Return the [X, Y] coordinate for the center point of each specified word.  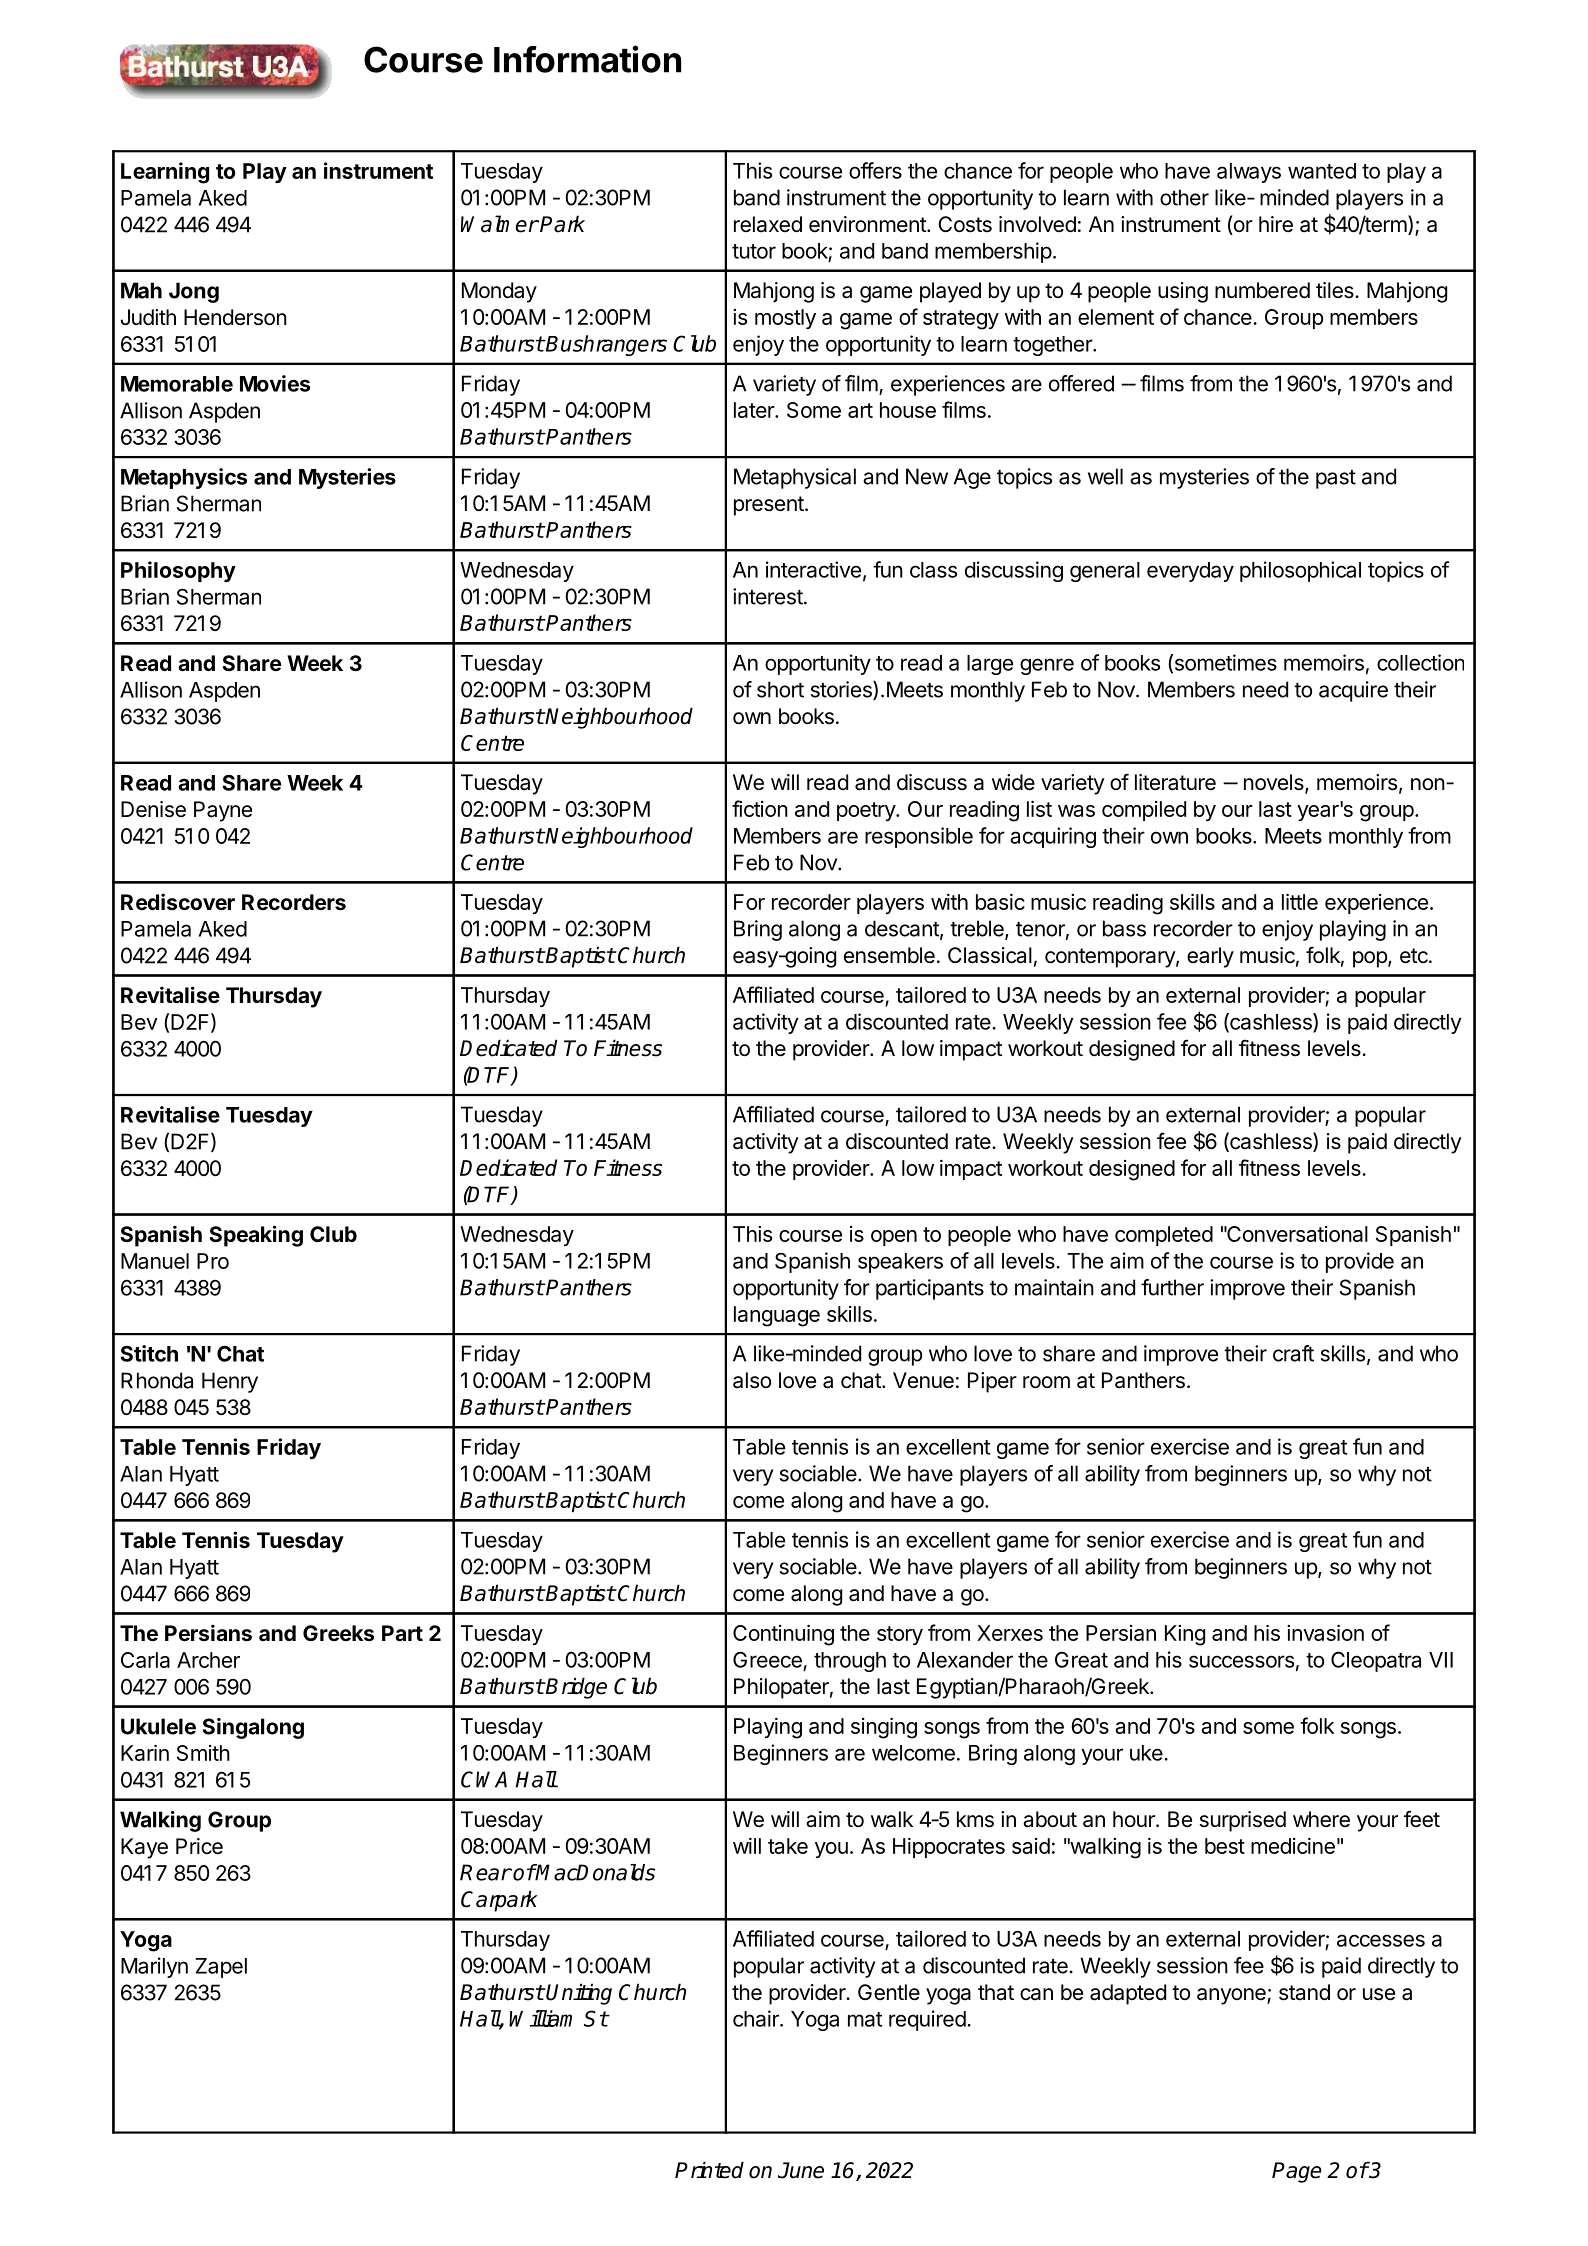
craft [1293, 1353]
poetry [867, 811]
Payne [223, 811]
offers [875, 170]
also [752, 1380]
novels [1275, 783]
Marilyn [154, 1967]
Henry [230, 1382]
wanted [1322, 171]
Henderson [235, 317]
